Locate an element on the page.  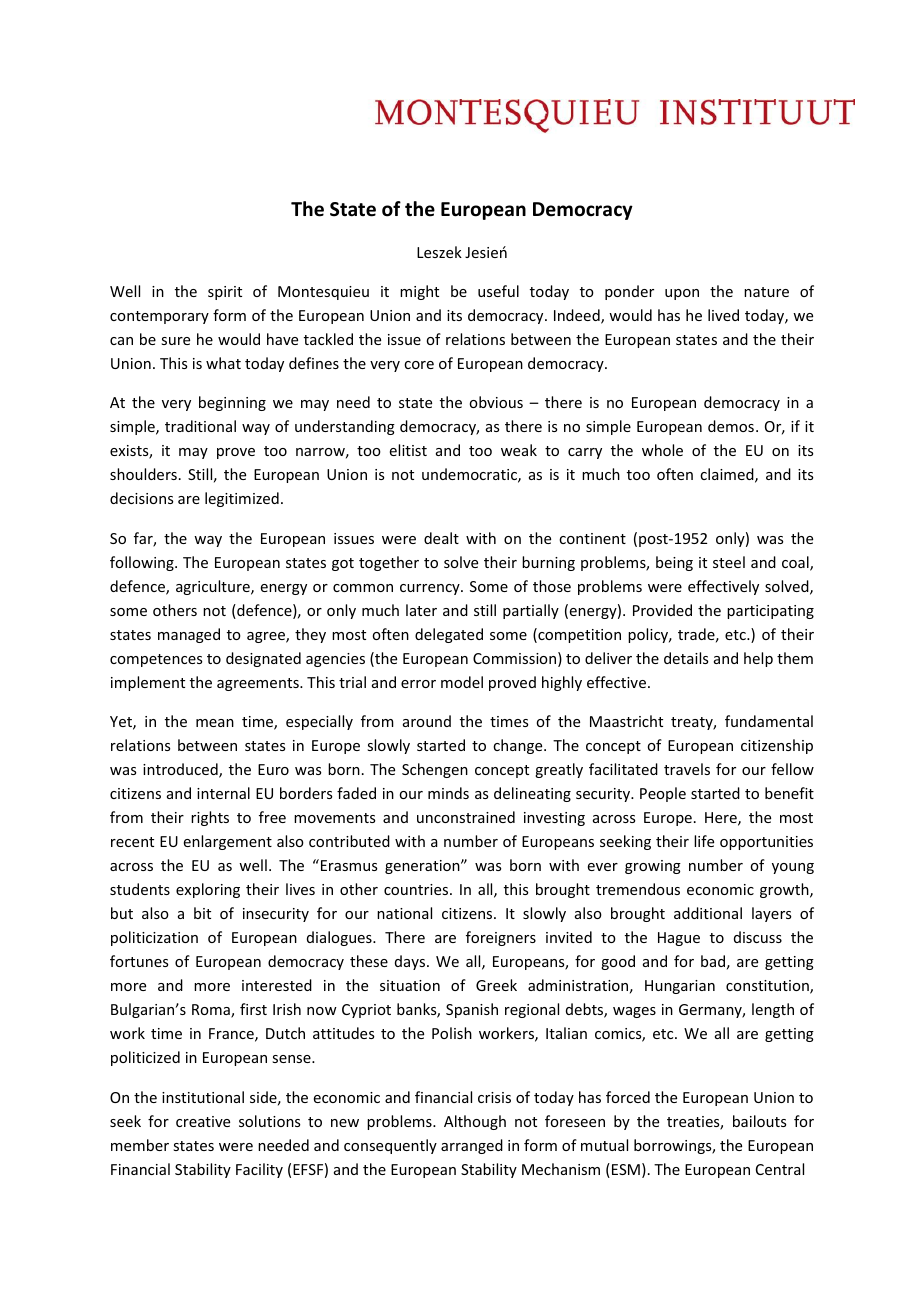
might is located at coordinates (419, 292).
